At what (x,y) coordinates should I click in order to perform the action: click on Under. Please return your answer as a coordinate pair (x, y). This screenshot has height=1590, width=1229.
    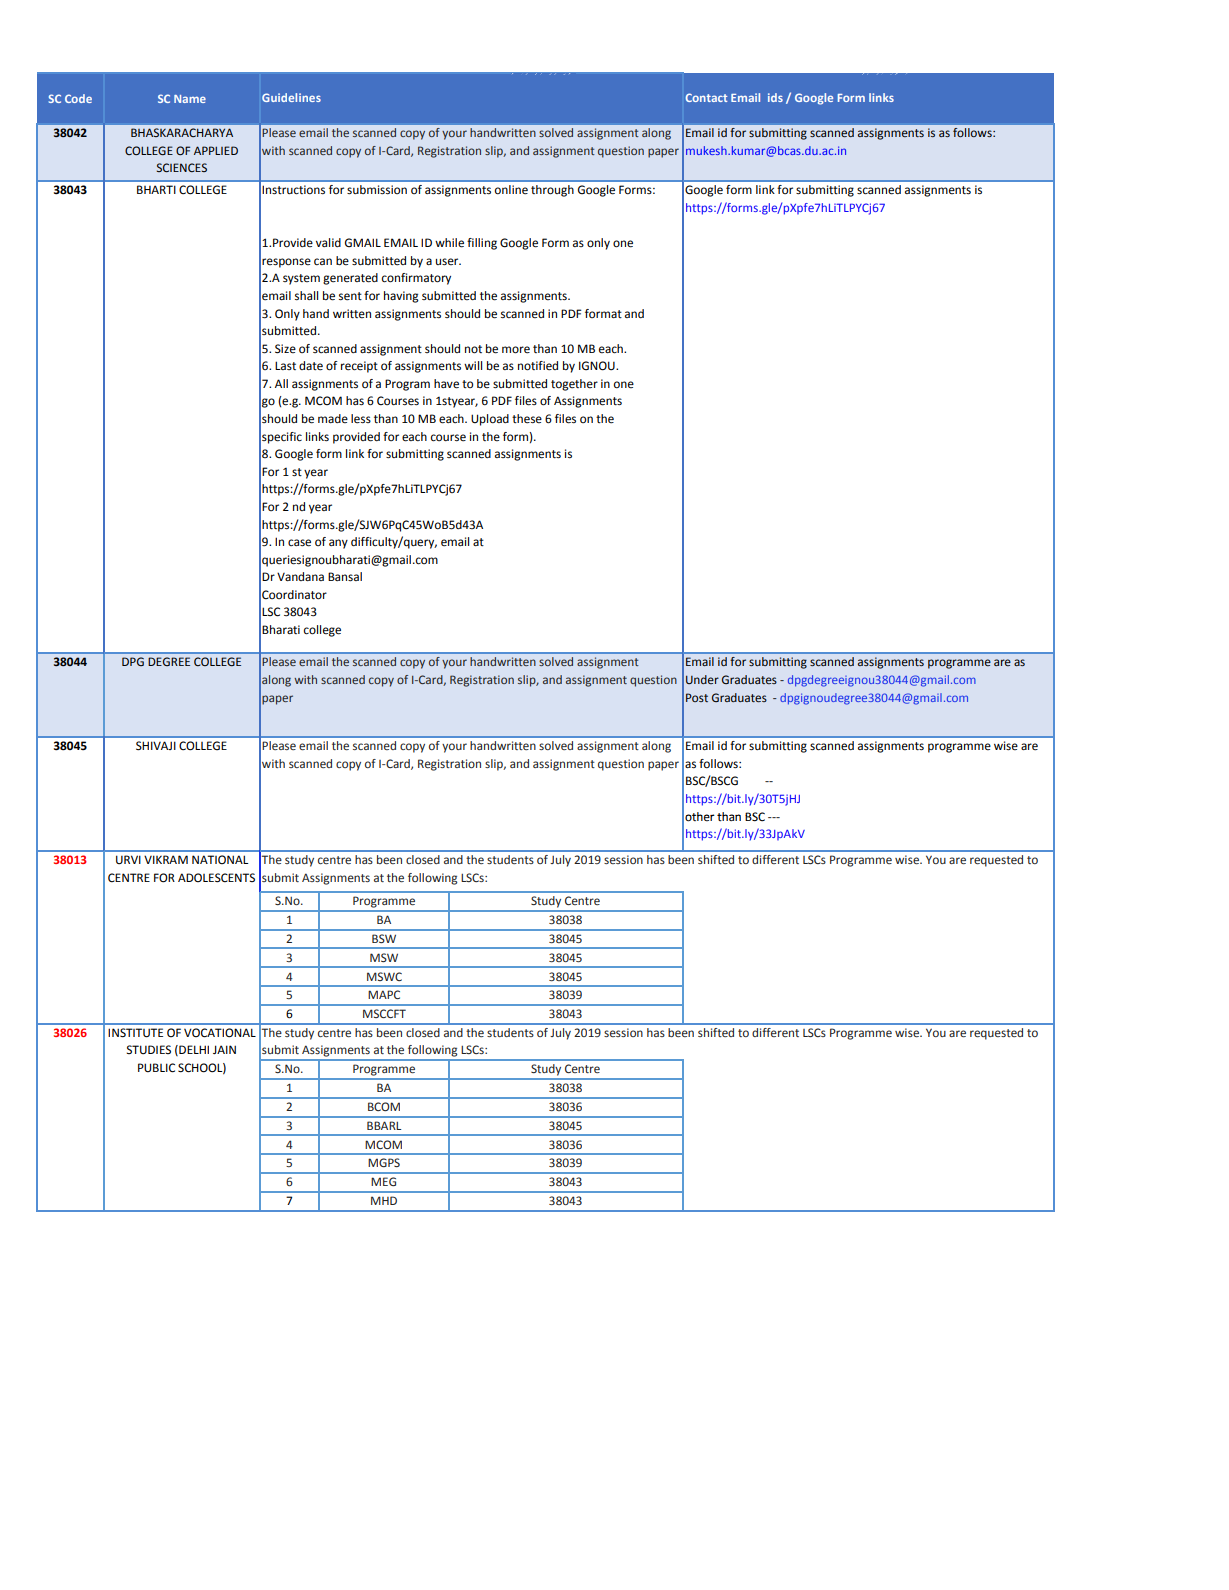
    Looking at the image, I should click on (702, 679).
